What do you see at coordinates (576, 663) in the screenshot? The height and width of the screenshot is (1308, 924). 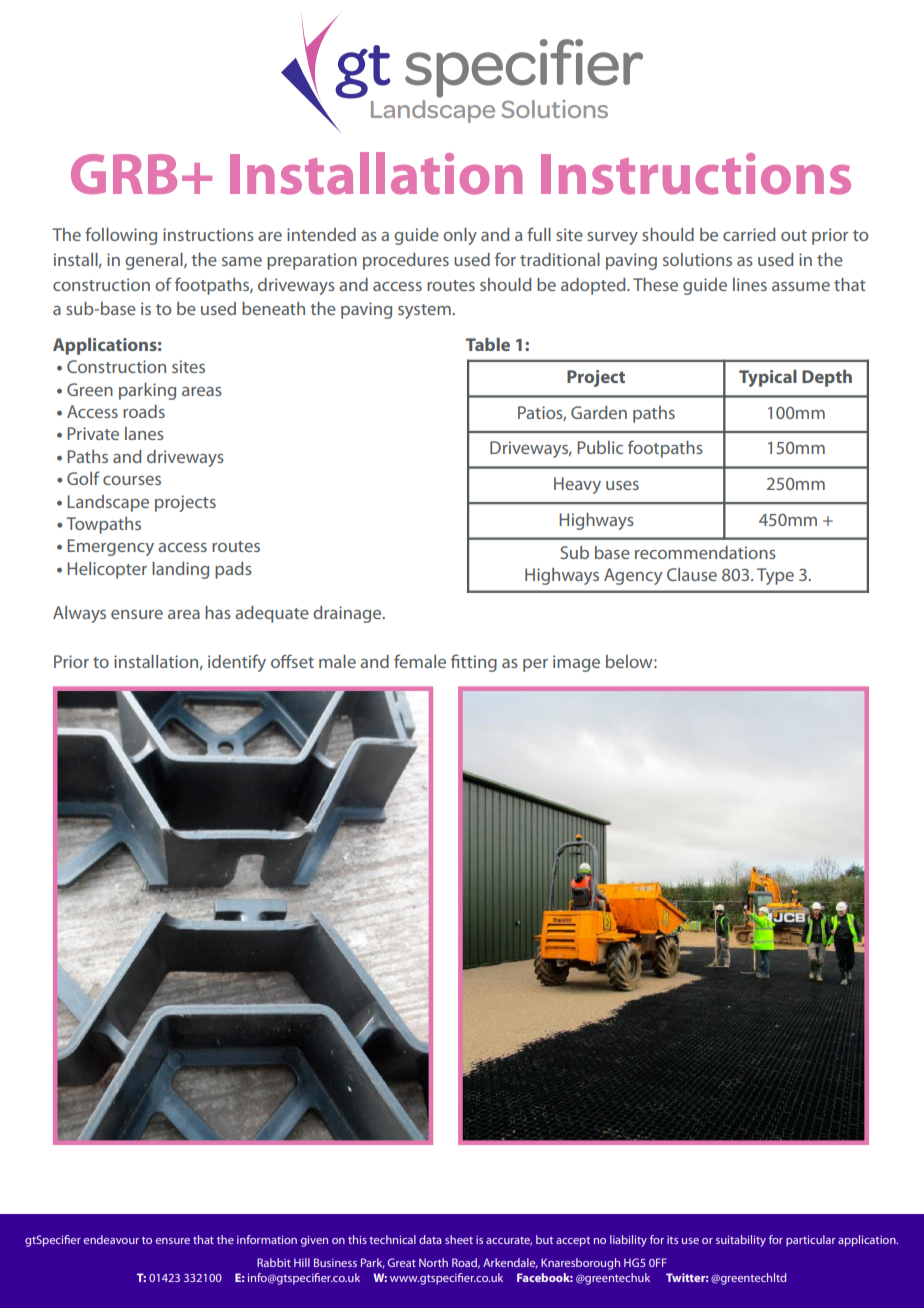 I see `image` at bounding box center [576, 663].
